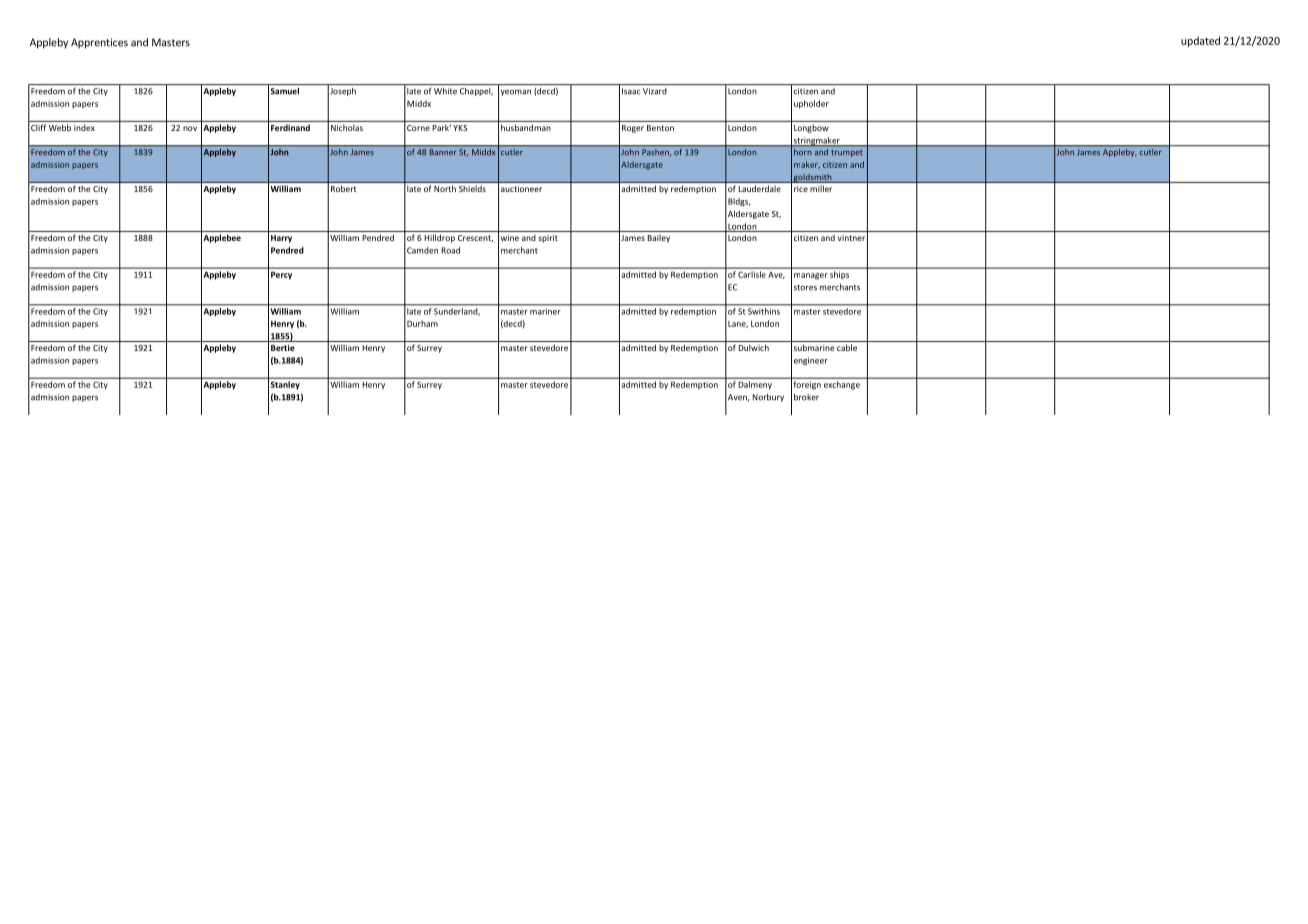 This screenshot has height=924, width=1308. What do you see at coordinates (659, 239) in the screenshot?
I see `Bailey` at bounding box center [659, 239].
